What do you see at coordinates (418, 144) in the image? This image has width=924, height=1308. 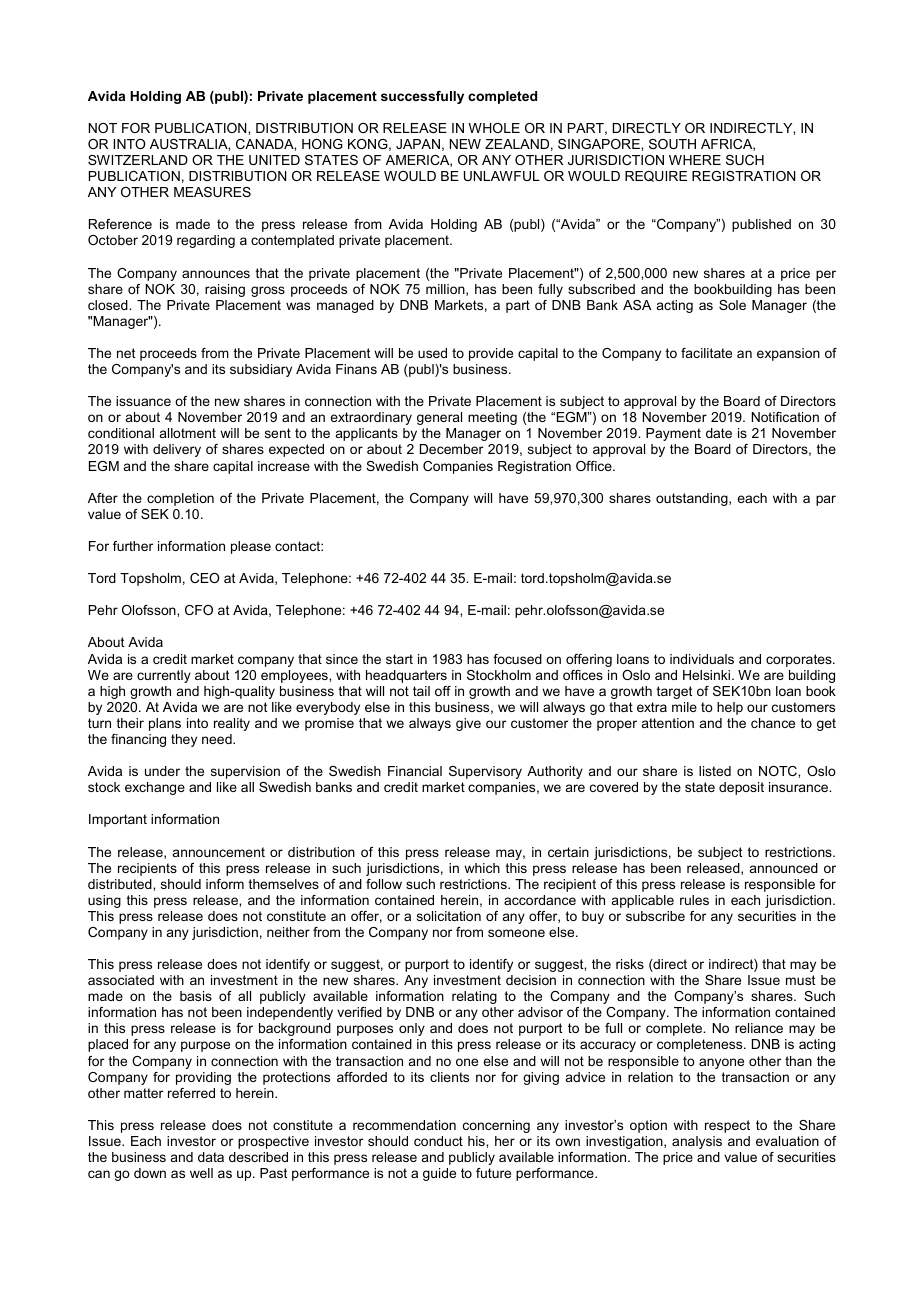 I see `JAPAN` at bounding box center [418, 144].
